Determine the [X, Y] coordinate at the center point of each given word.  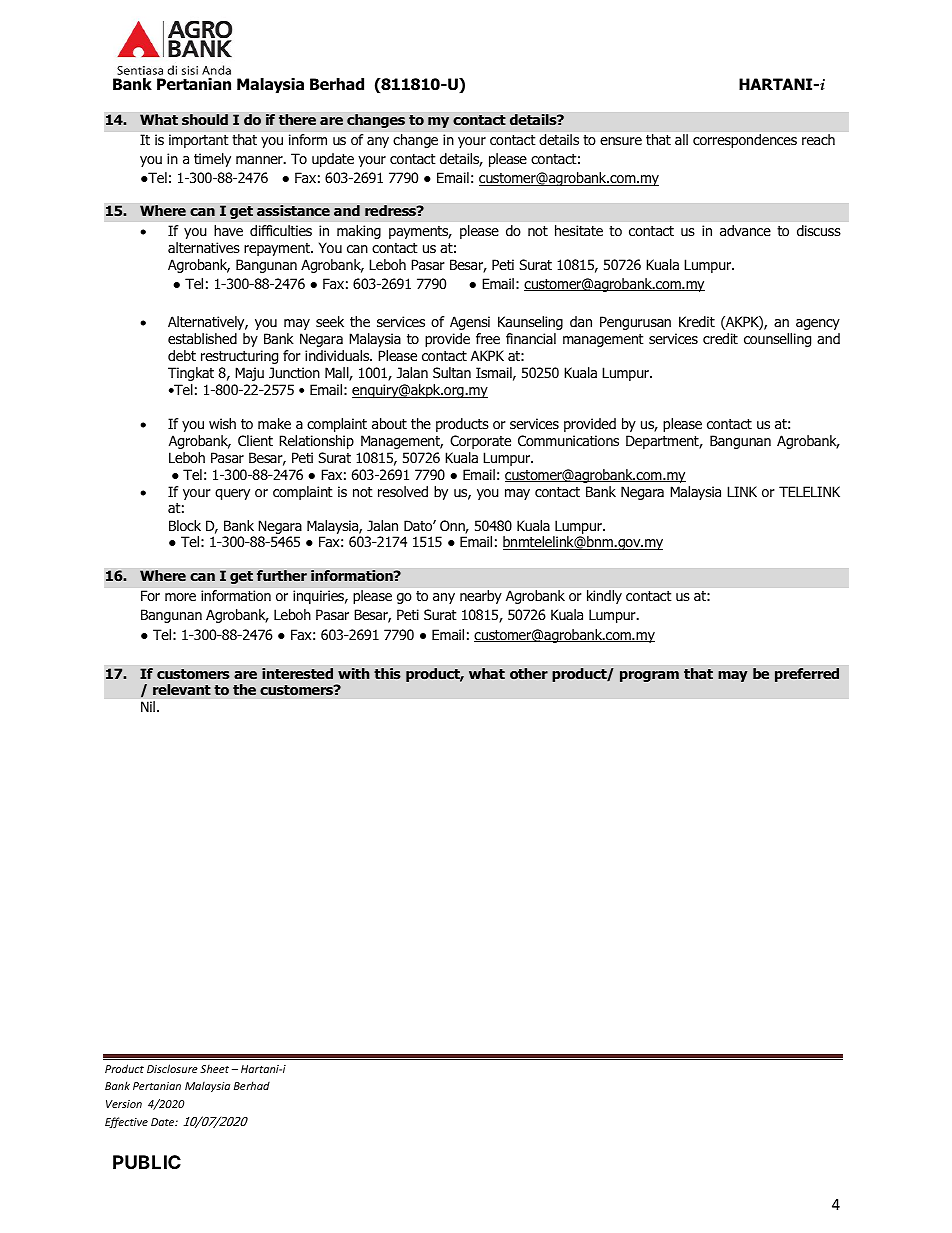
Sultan [452, 372]
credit [720, 338]
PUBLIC [147, 1162]
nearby [481, 597]
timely [212, 160]
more [180, 597]
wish [222, 423]
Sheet [214, 1069]
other [529, 673]
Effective [126, 1122]
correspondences [745, 141]
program [649, 676]
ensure [621, 141]
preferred [807, 675]
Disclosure [172, 1068]
